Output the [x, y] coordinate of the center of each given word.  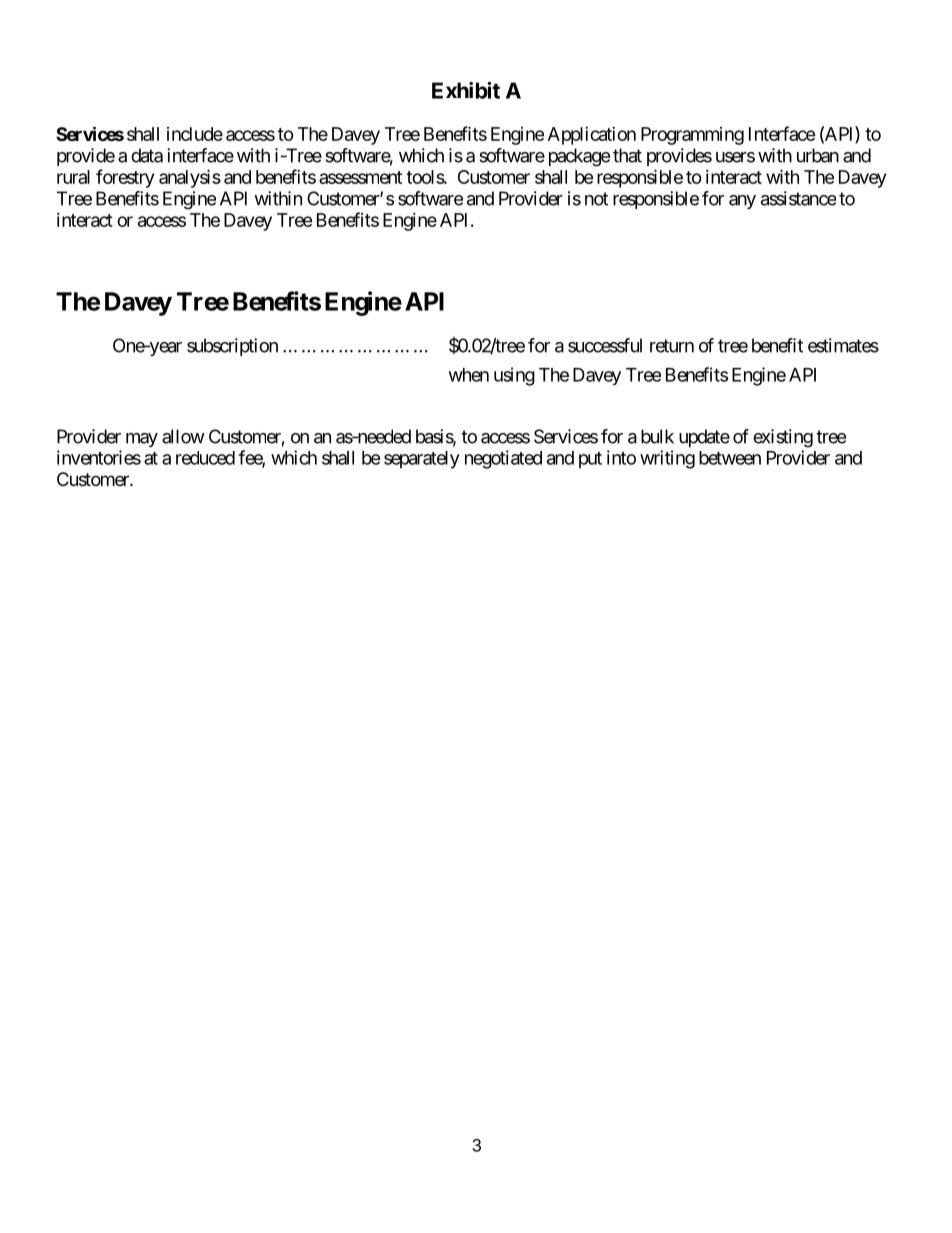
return [672, 346]
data [147, 155]
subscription [232, 347]
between [730, 458]
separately [422, 460]
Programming [692, 136]
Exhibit [466, 90]
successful [605, 345]
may [142, 440]
